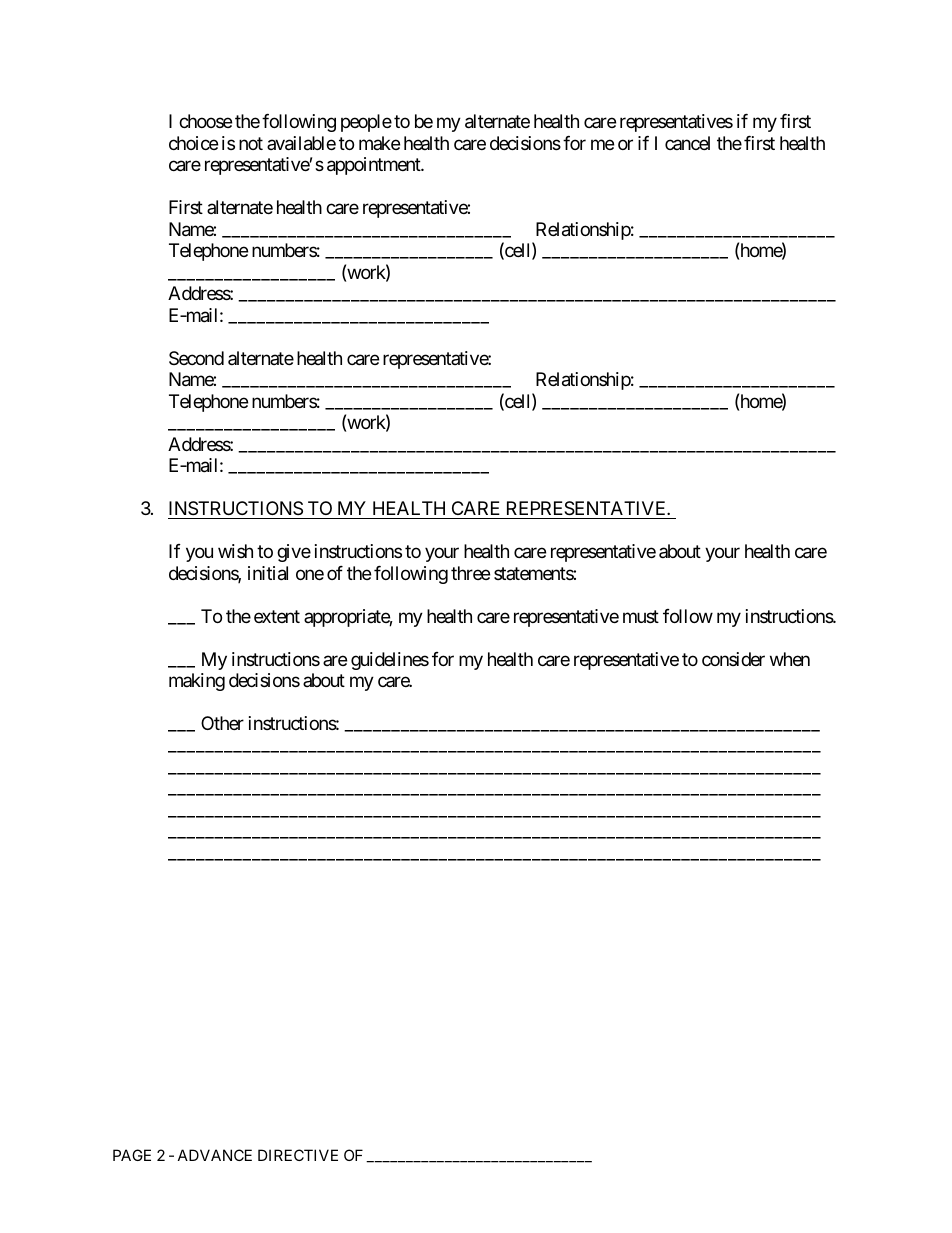 This screenshot has height=1233, width=952. What do you see at coordinates (687, 143) in the screenshot?
I see `cancel` at bounding box center [687, 143].
